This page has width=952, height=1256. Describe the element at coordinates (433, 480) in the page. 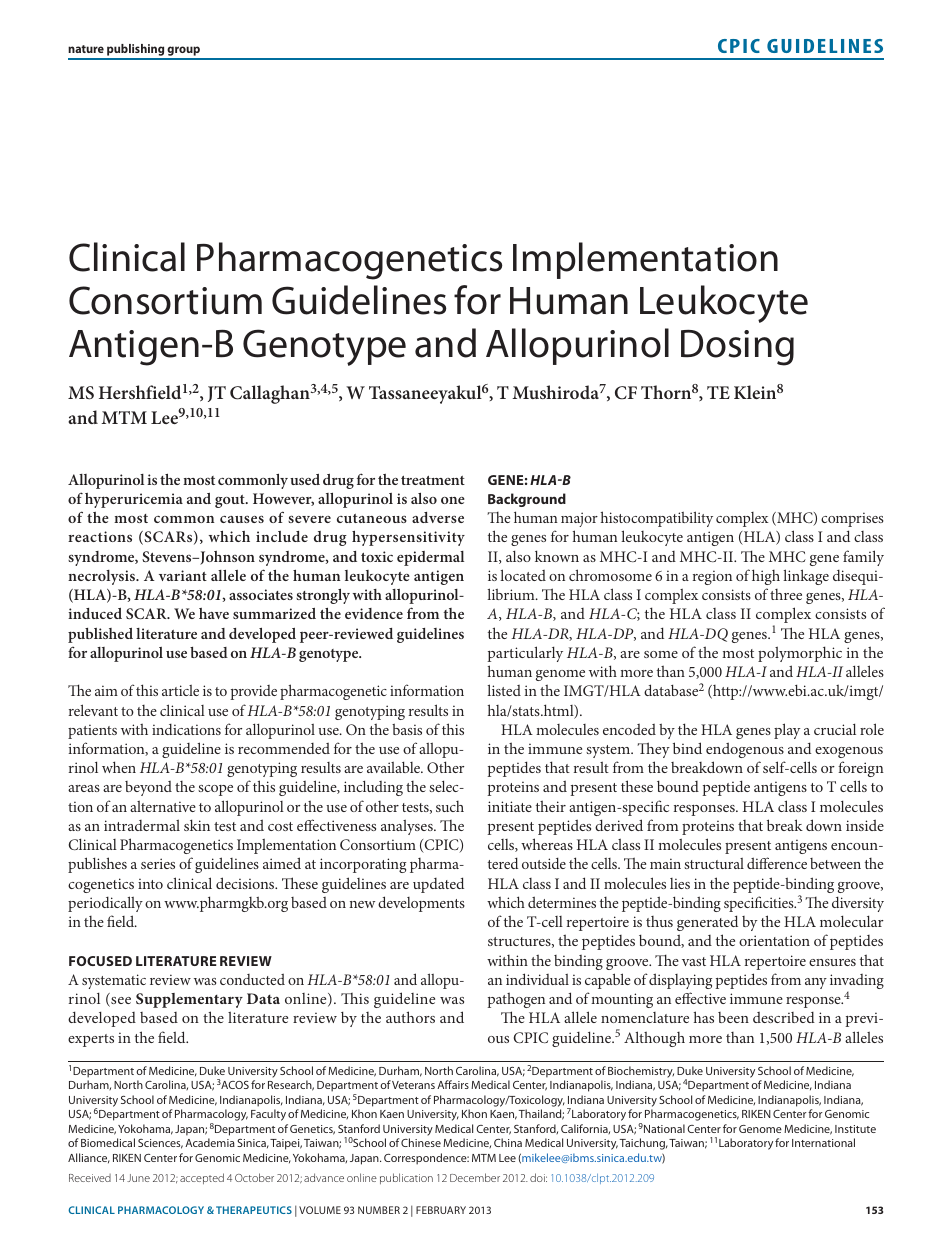

I see `treatment` at that location.
